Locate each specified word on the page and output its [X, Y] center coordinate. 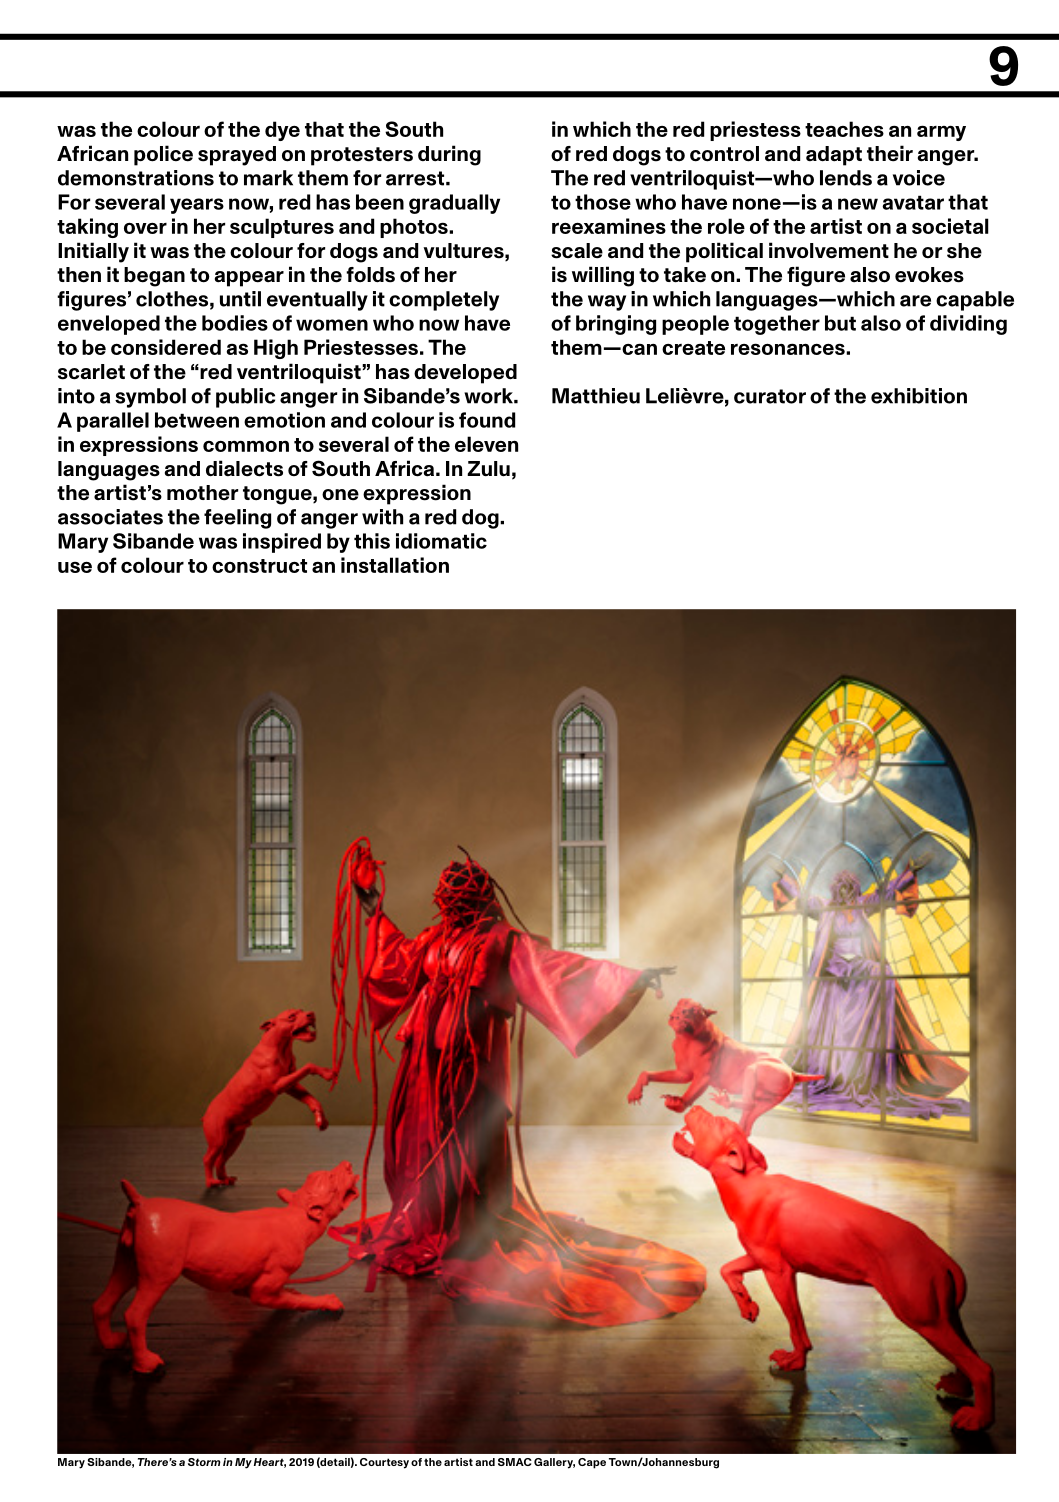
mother [202, 493]
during [449, 155]
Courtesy [384, 1463]
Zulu [488, 469]
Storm [204, 1462]
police [163, 155]
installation [395, 565]
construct [259, 566]
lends [846, 178]
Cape [592, 1463]
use [75, 567]
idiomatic [441, 541]
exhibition [919, 396]
